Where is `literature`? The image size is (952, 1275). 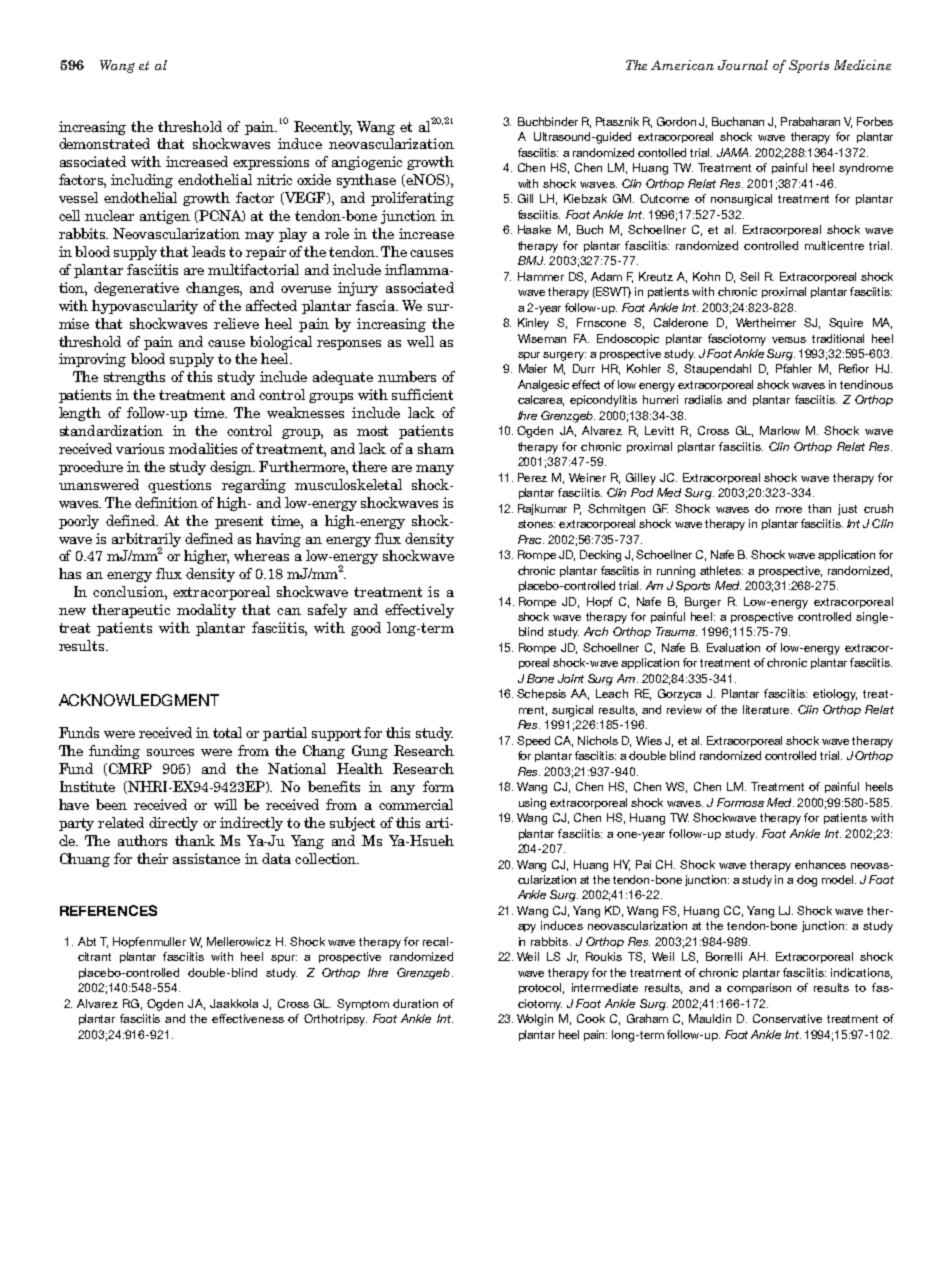 literature is located at coordinates (767, 709).
